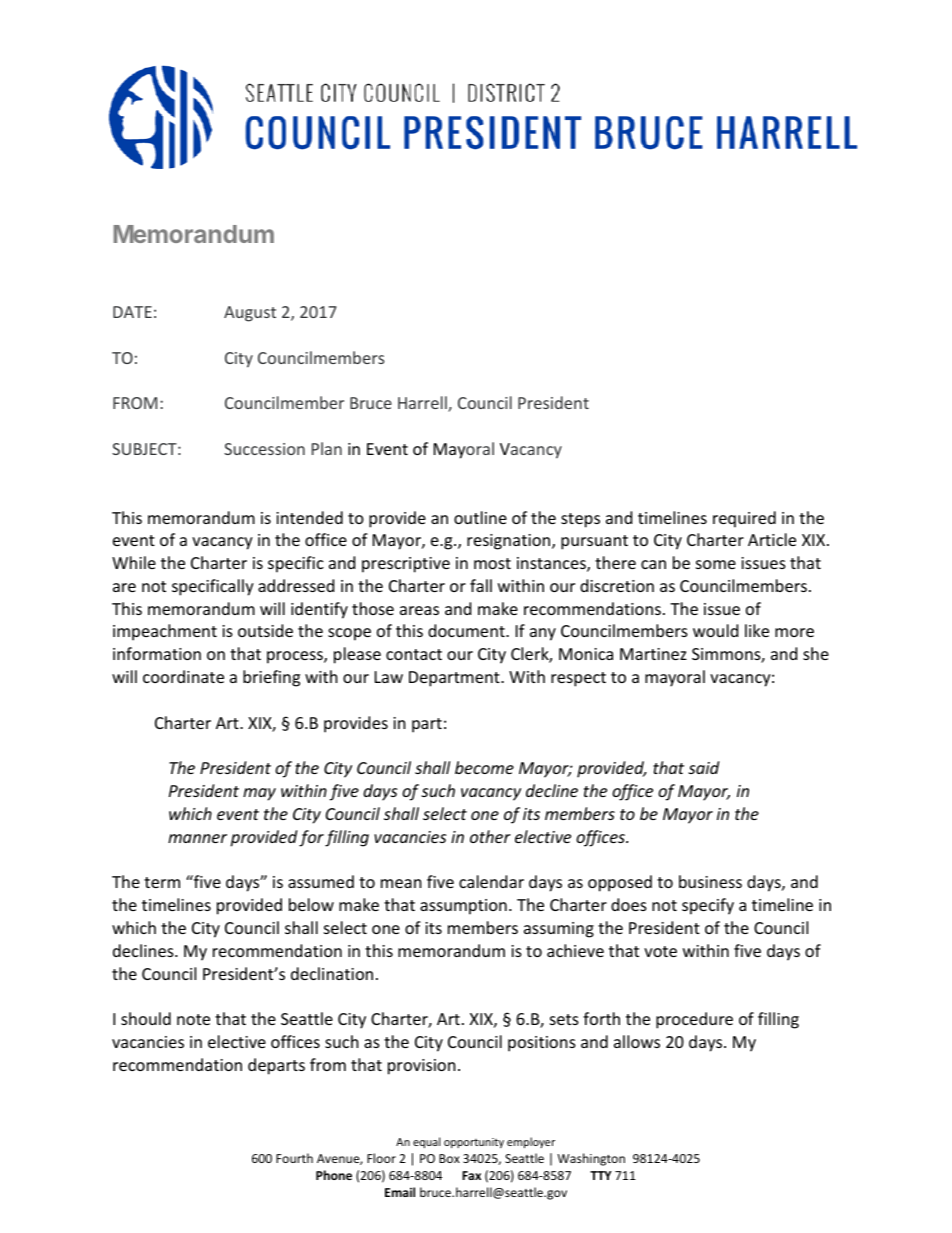  I want to click on outside, so click(265, 630).
